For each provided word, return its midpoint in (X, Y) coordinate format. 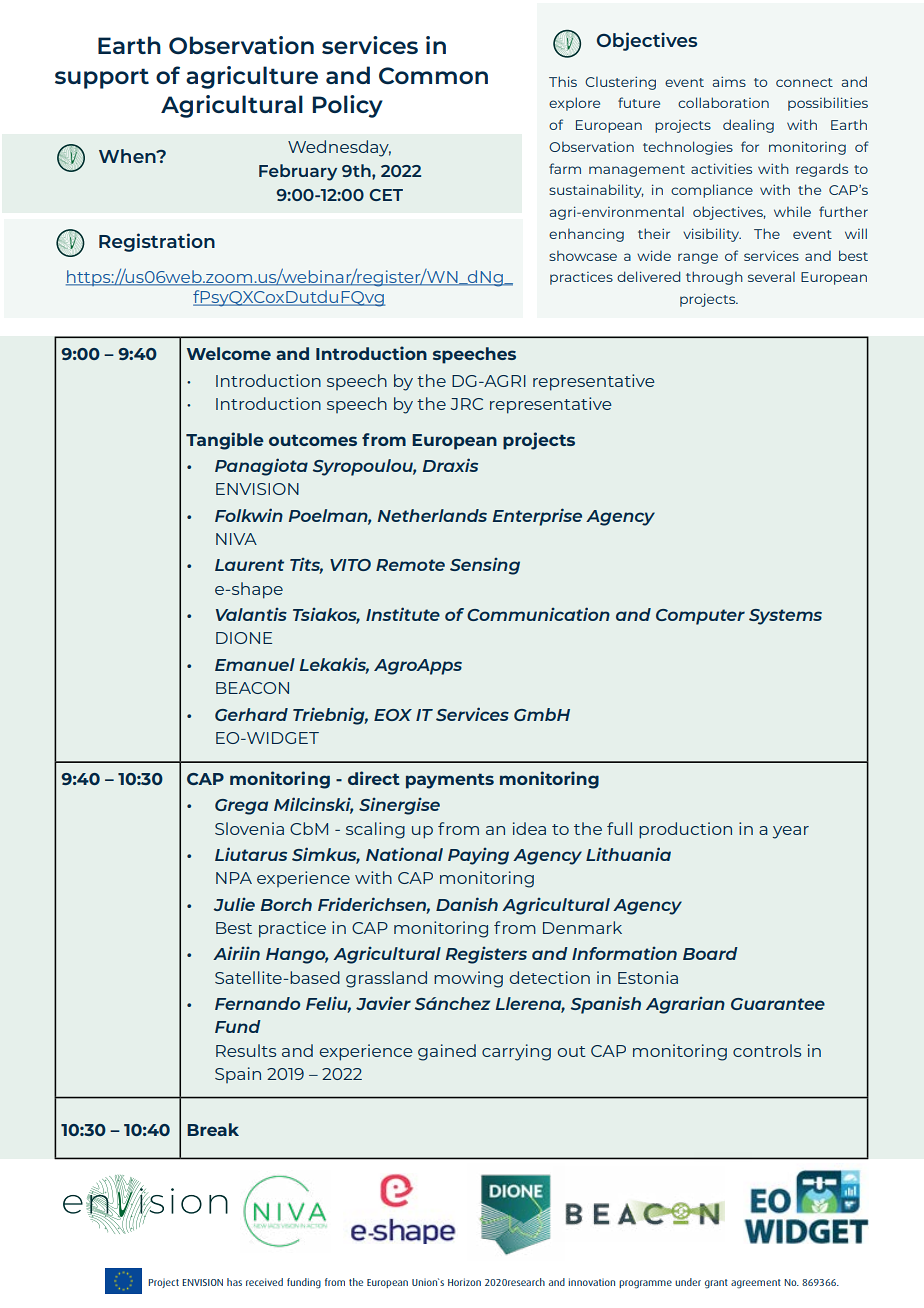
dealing (748, 126)
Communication (538, 614)
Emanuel (255, 664)
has (234, 1282)
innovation (591, 1282)
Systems (785, 617)
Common (433, 76)
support (102, 78)
